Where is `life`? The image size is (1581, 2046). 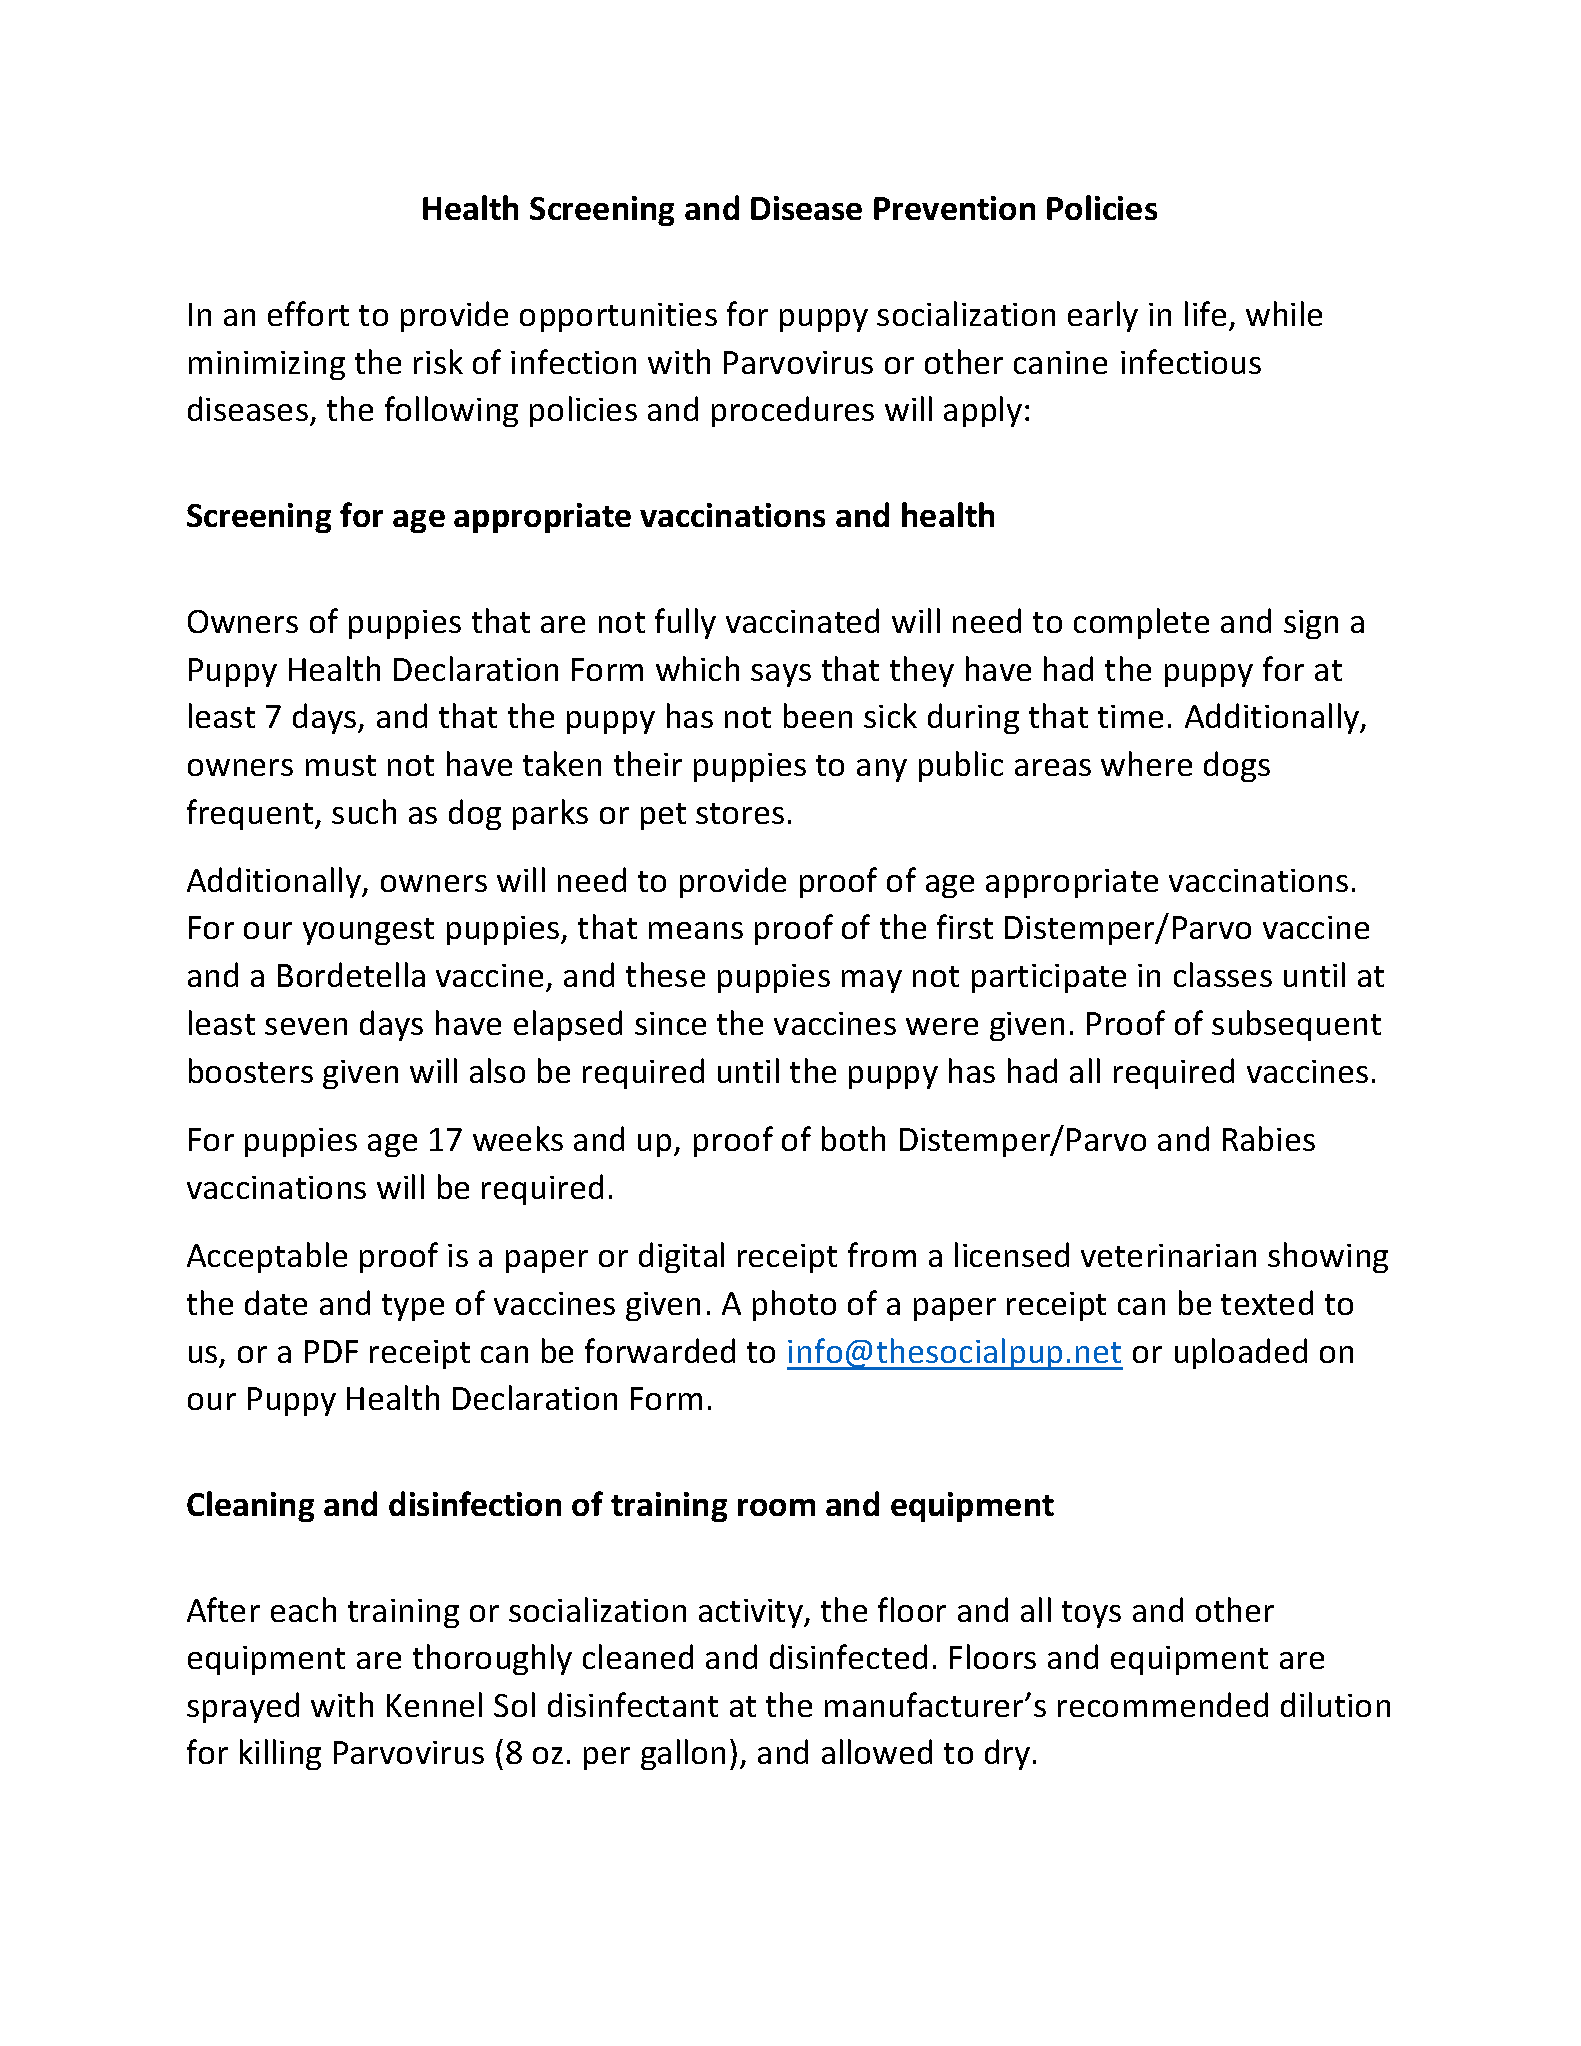
life is located at coordinates (1205, 313).
